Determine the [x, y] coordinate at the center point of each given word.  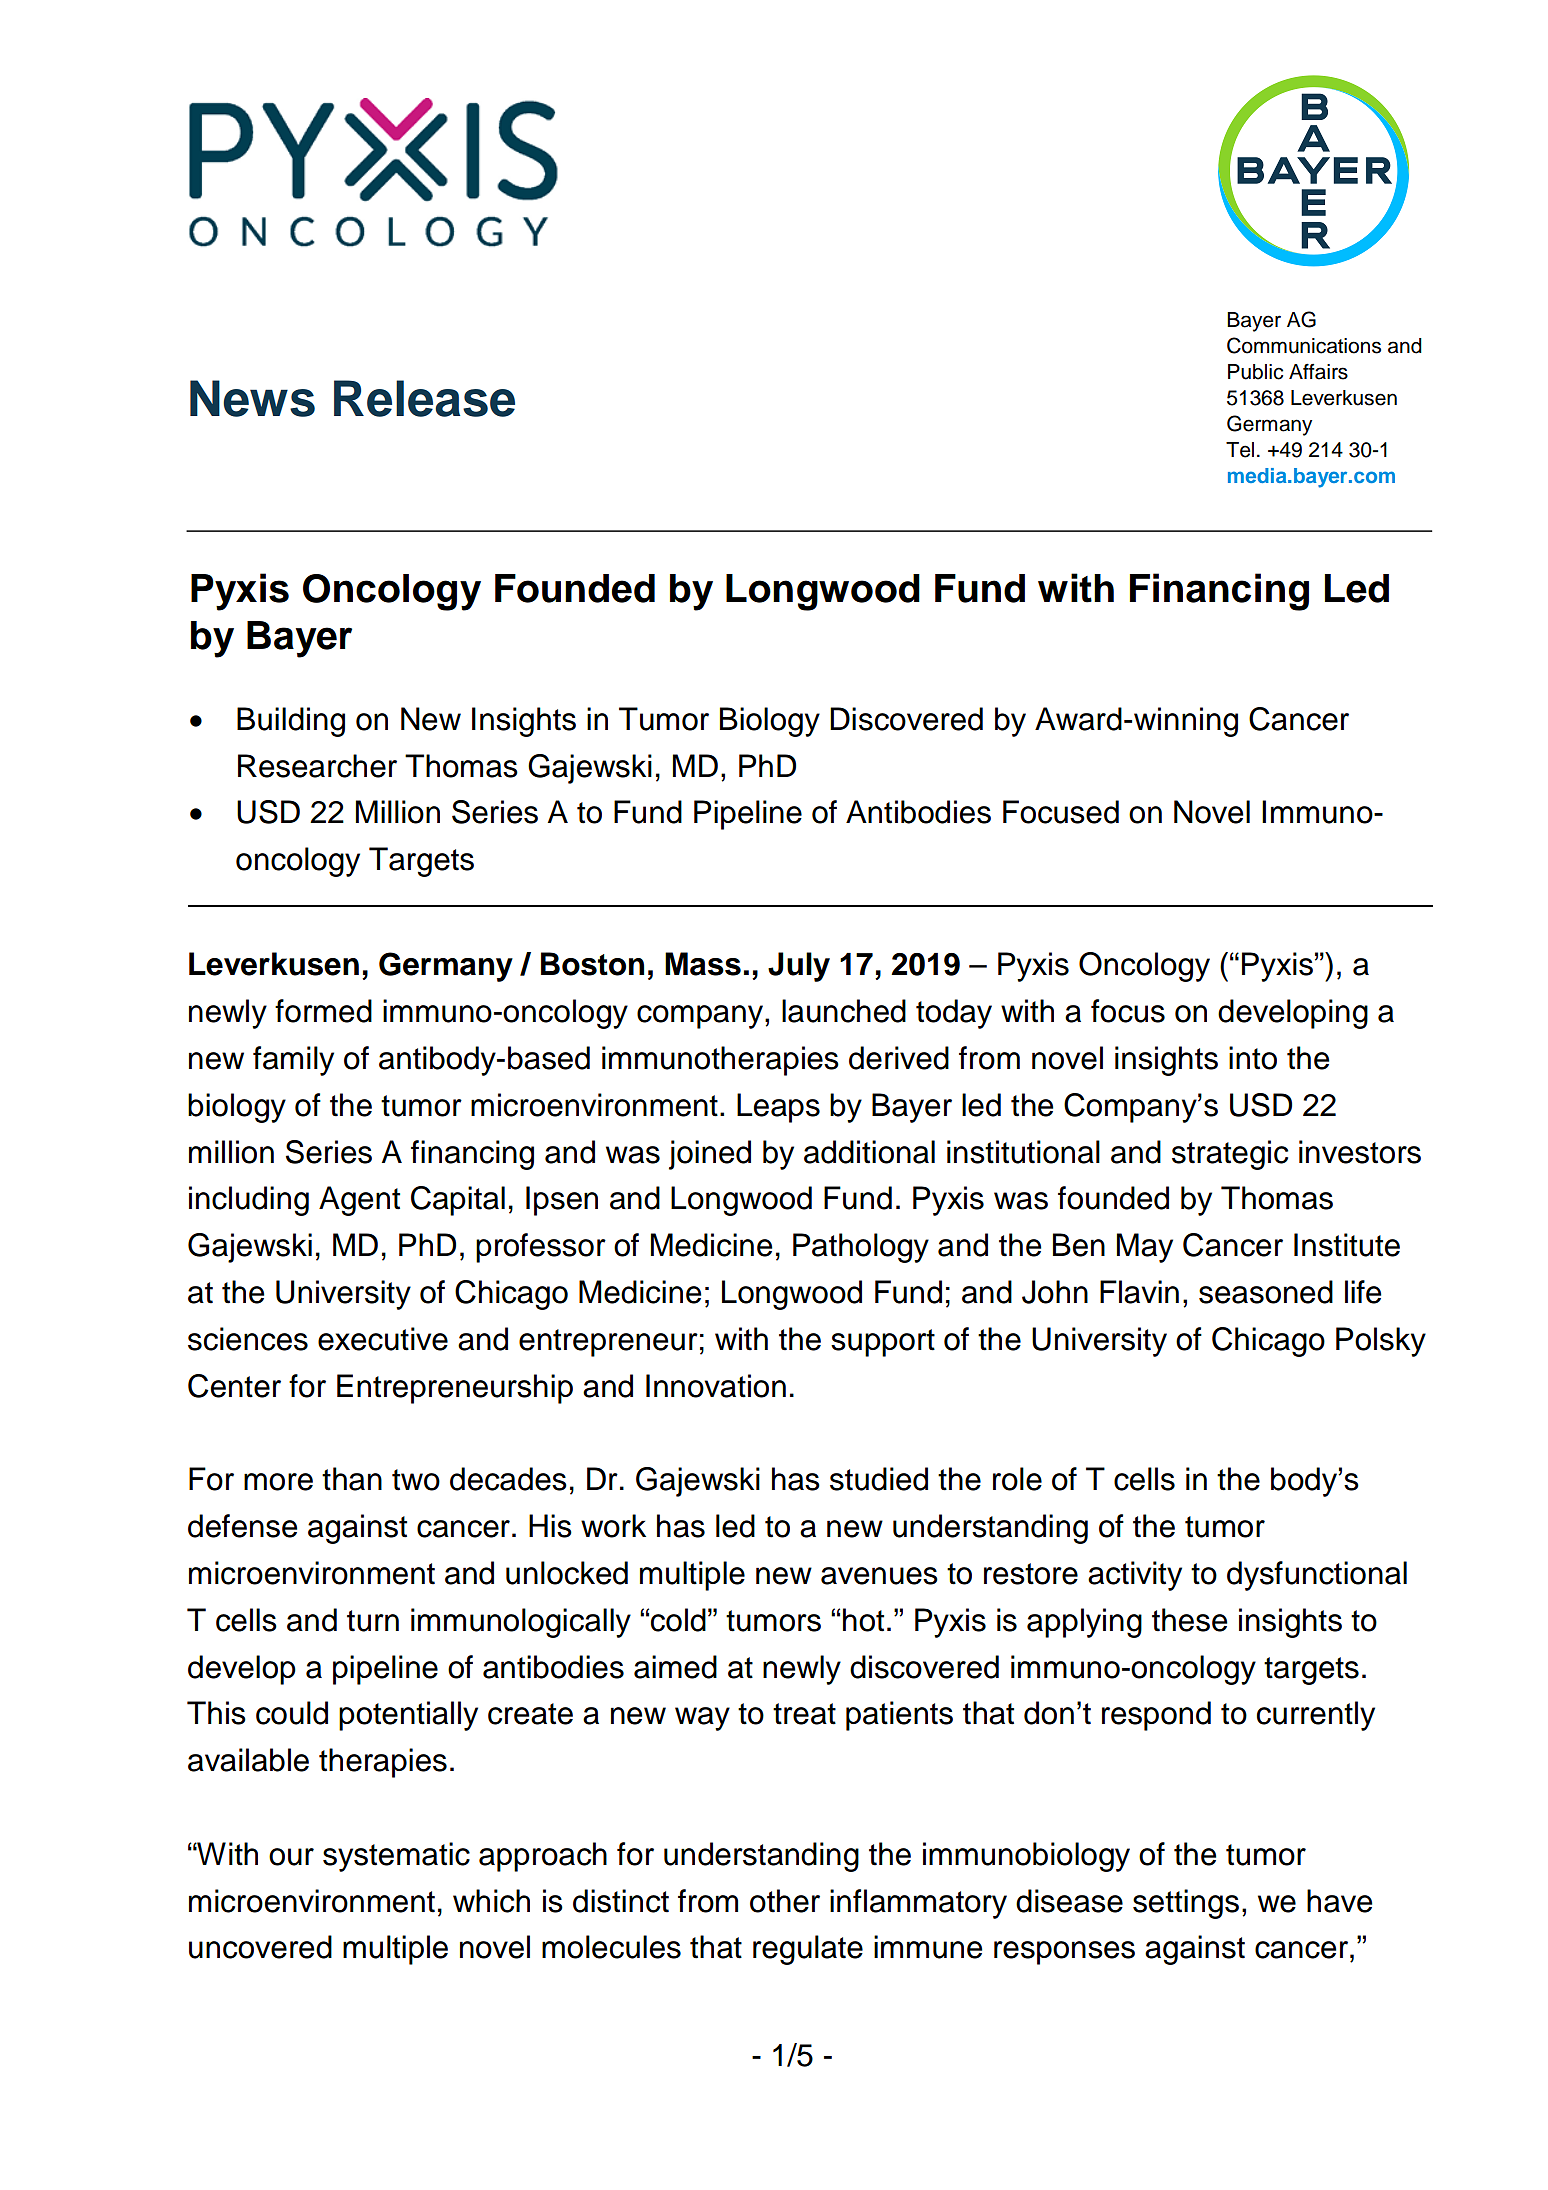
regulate [808, 1950]
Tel [1240, 450]
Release [424, 398]
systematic [396, 1857]
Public [1255, 372]
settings [1186, 1904]
